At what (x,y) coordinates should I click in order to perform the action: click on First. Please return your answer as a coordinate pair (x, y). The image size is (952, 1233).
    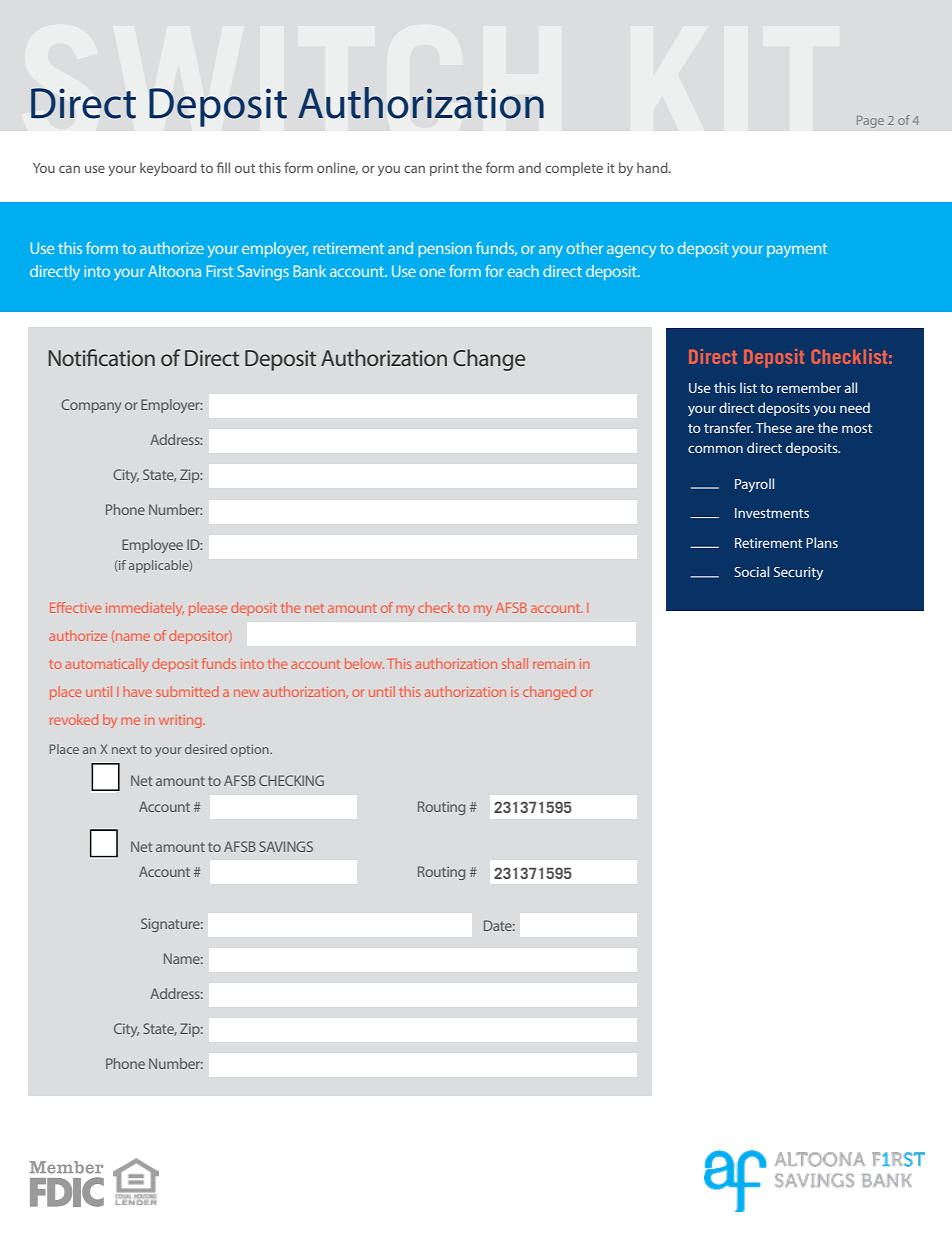
    Looking at the image, I should click on (220, 271).
